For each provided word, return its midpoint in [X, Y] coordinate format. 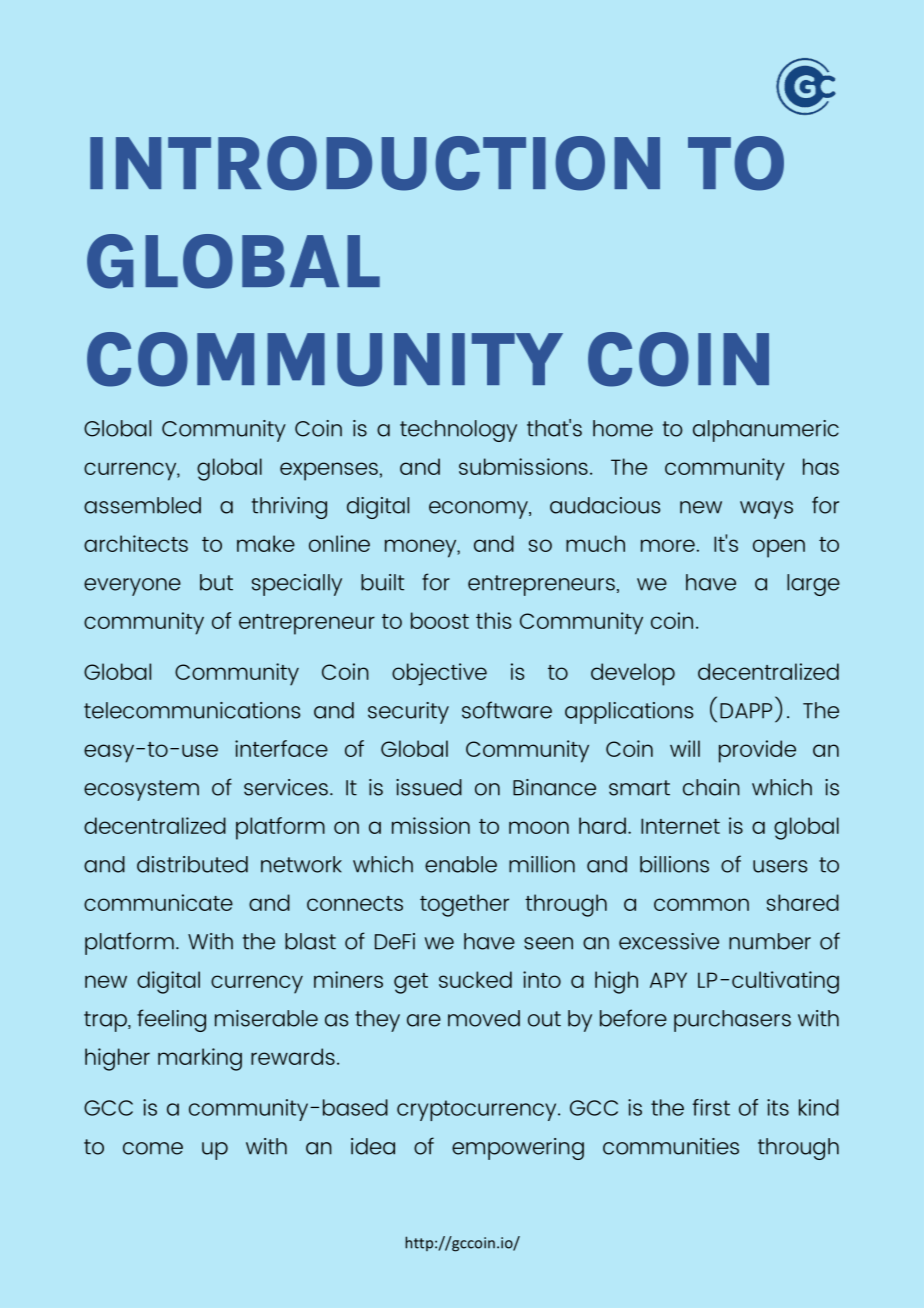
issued [429, 787]
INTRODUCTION [375, 163]
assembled [142, 505]
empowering [518, 1149]
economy [479, 510]
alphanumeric [766, 431]
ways [766, 510]
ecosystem [141, 790]
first [711, 1107]
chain [711, 787]
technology [458, 431]
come [153, 1148]
